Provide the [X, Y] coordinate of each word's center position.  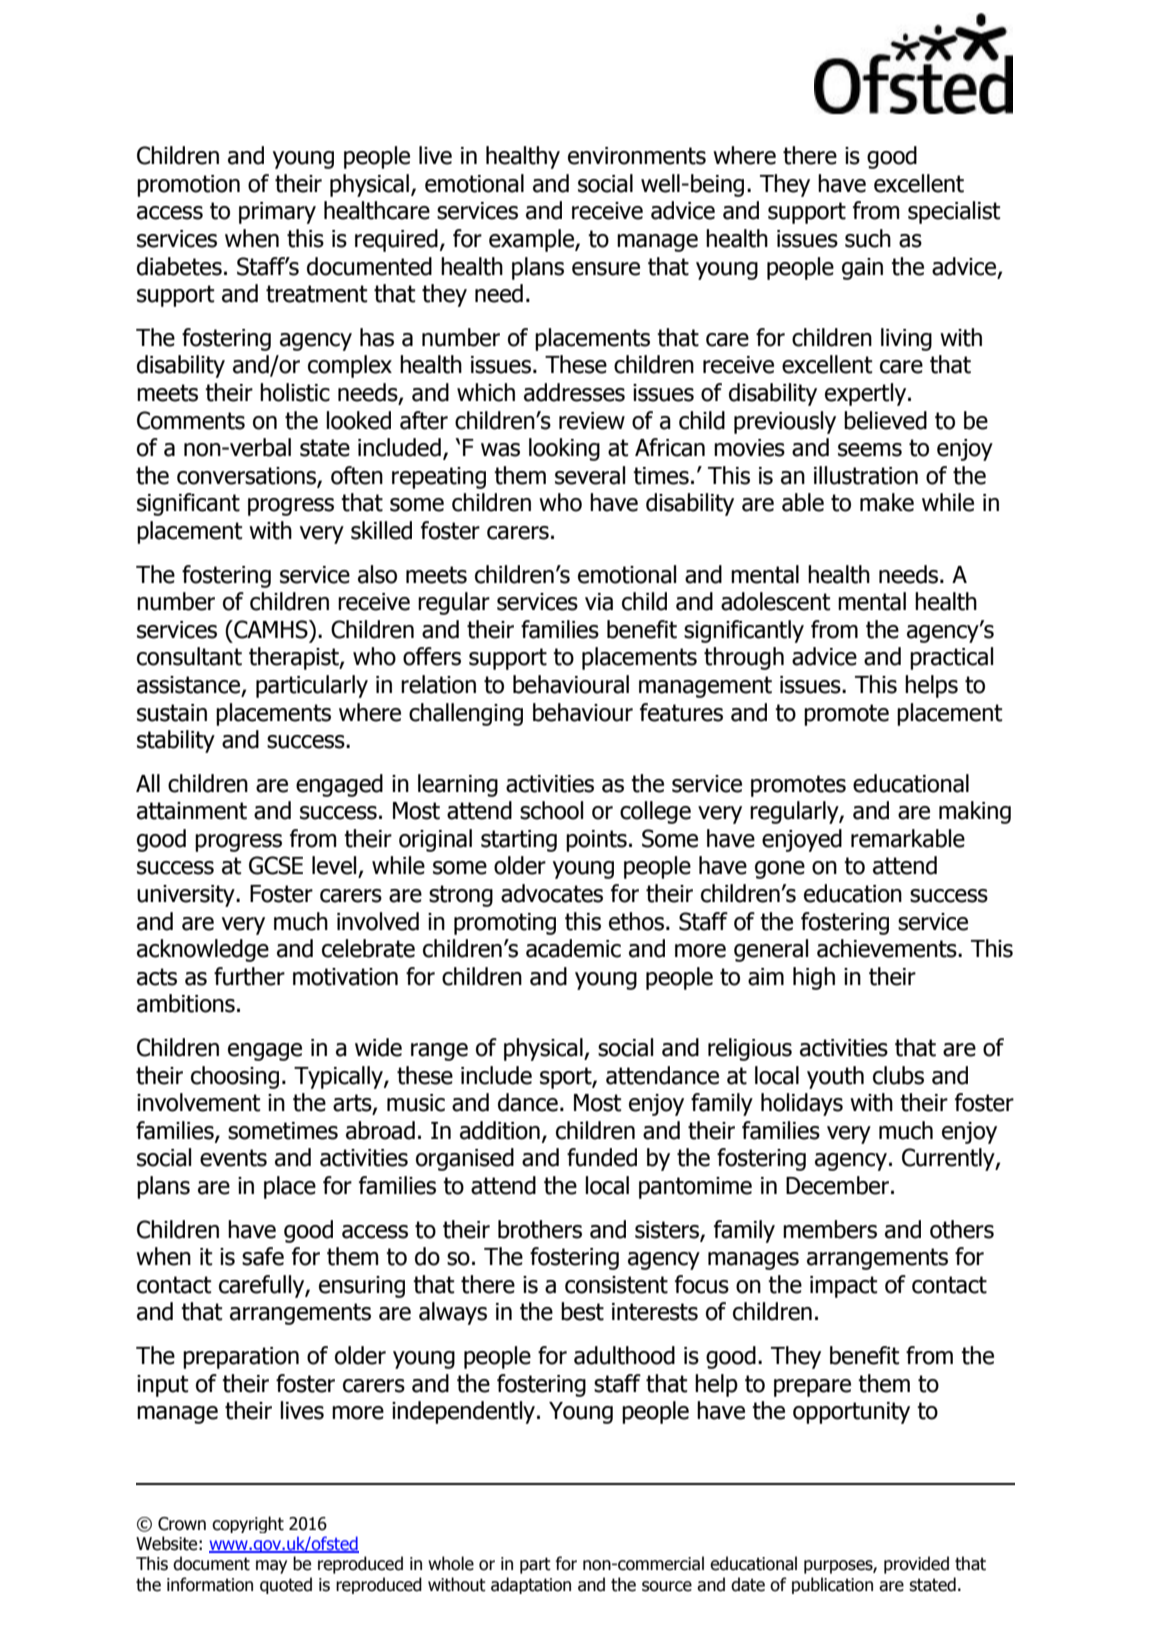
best [582, 1311]
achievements [888, 948]
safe [263, 1256]
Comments [191, 420]
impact [844, 1287]
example [532, 240]
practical [951, 658]
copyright [248, 1524]
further [249, 976]
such [868, 238]
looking [564, 449]
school [551, 810]
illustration [866, 475]
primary [277, 213]
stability [176, 741]
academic [573, 948]
